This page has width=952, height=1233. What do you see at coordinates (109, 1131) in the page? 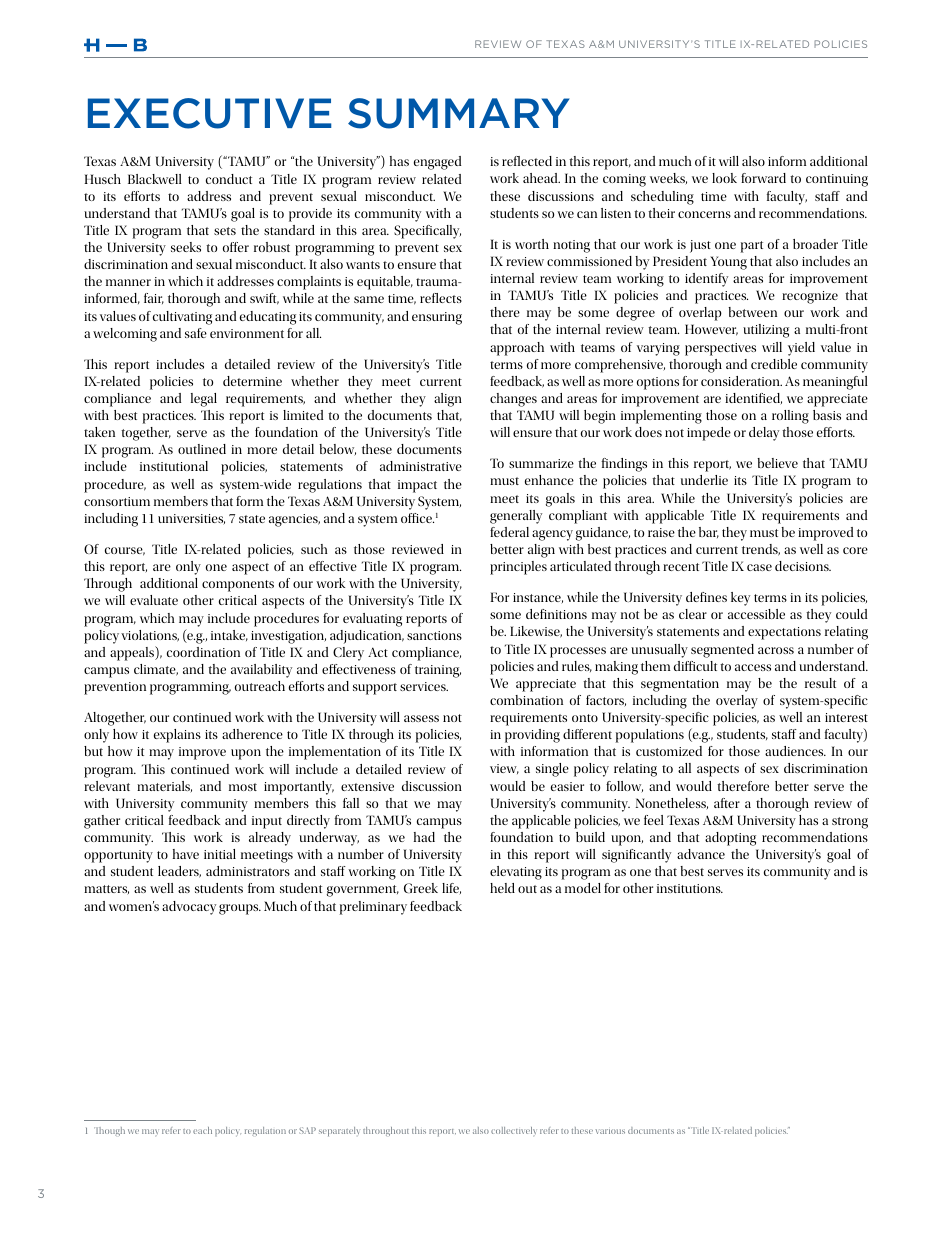
I see `Though` at bounding box center [109, 1131].
